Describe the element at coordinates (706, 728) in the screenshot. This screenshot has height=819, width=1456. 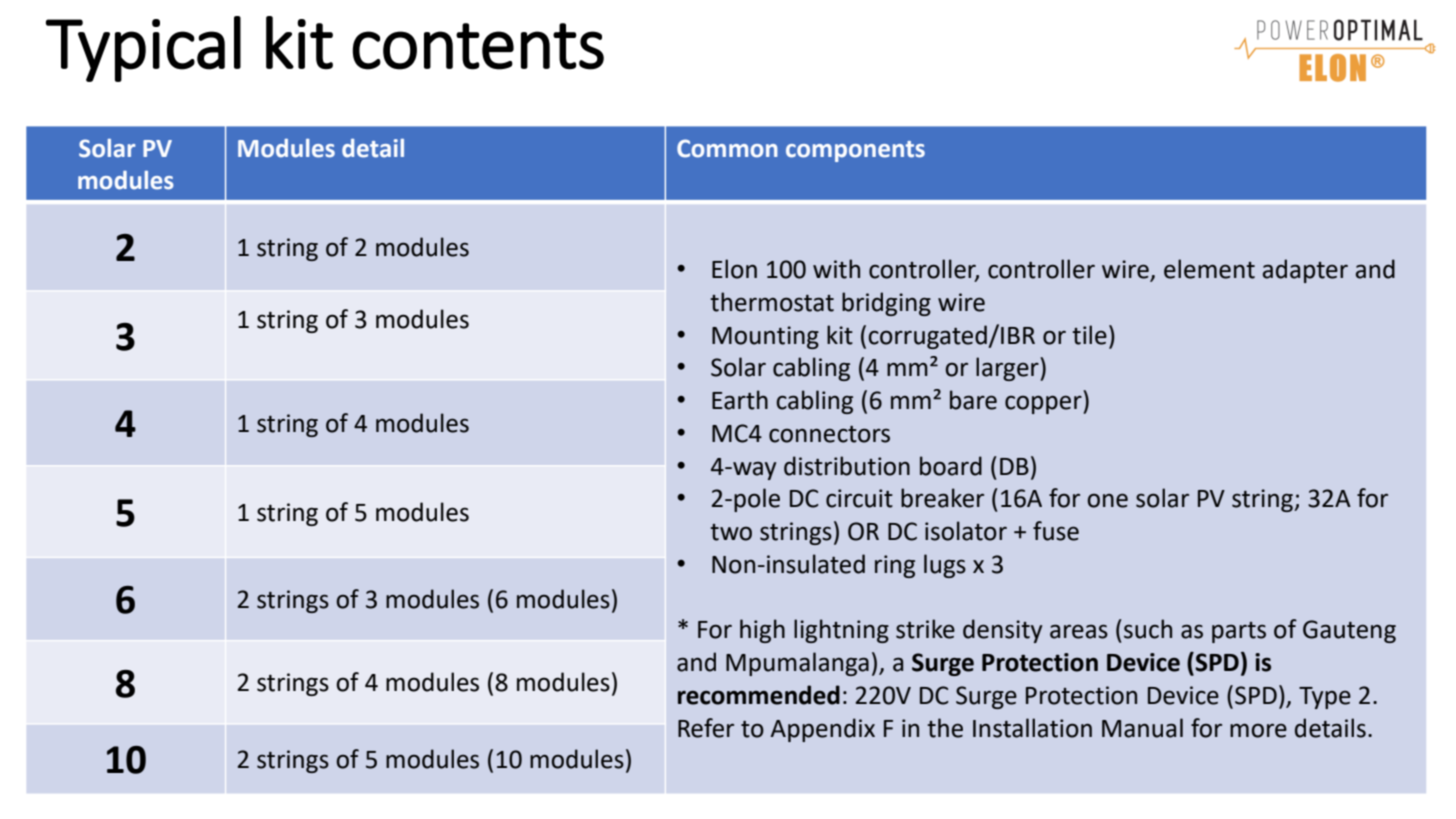
I see `Refer` at that location.
